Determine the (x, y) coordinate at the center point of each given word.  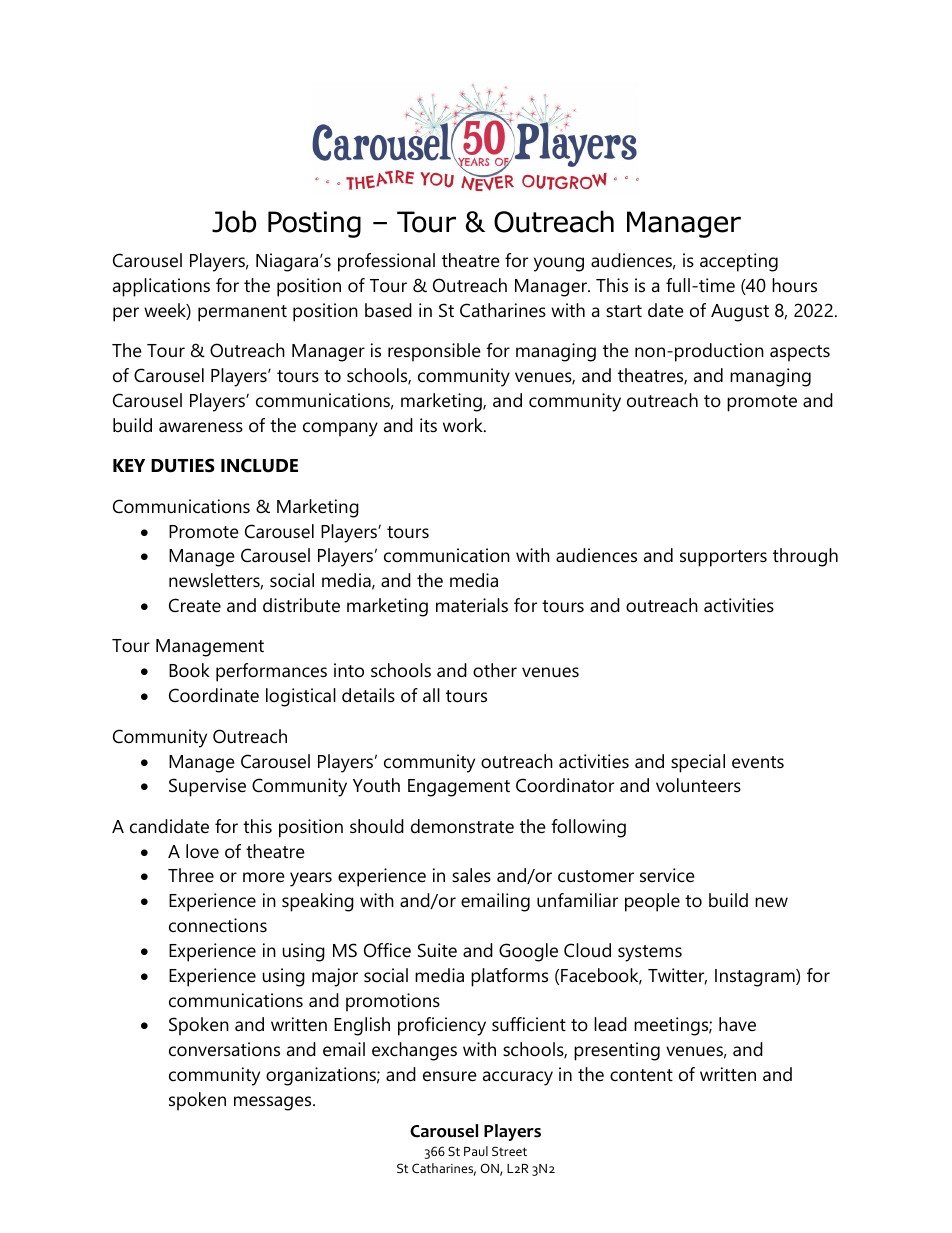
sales (471, 875)
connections (218, 925)
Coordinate (214, 695)
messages (274, 1103)
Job (234, 221)
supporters (723, 558)
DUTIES (183, 465)
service (667, 875)
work (464, 425)
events (758, 762)
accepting (739, 262)
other (495, 670)
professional (386, 262)
